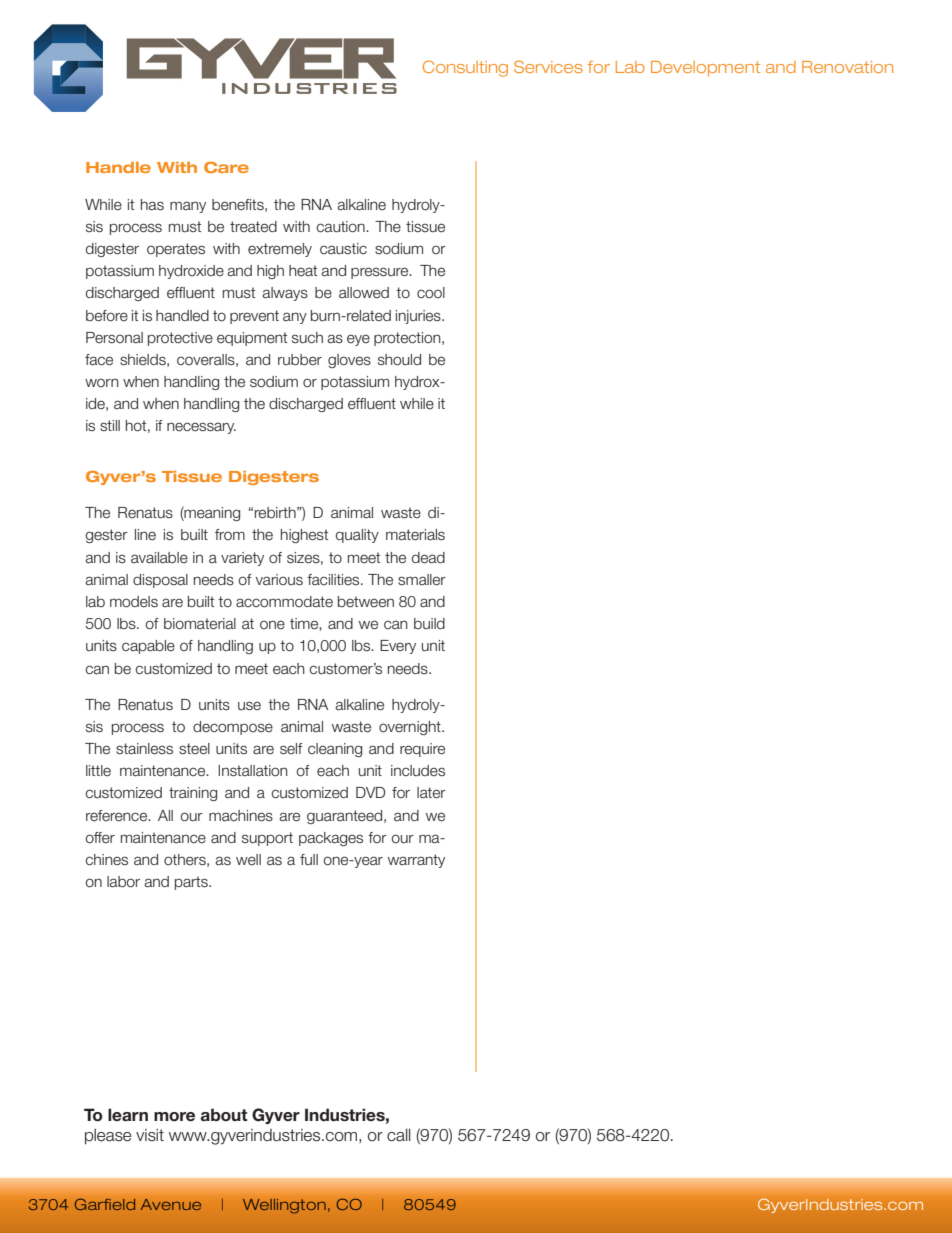  I want to click on call, so click(399, 1135).
